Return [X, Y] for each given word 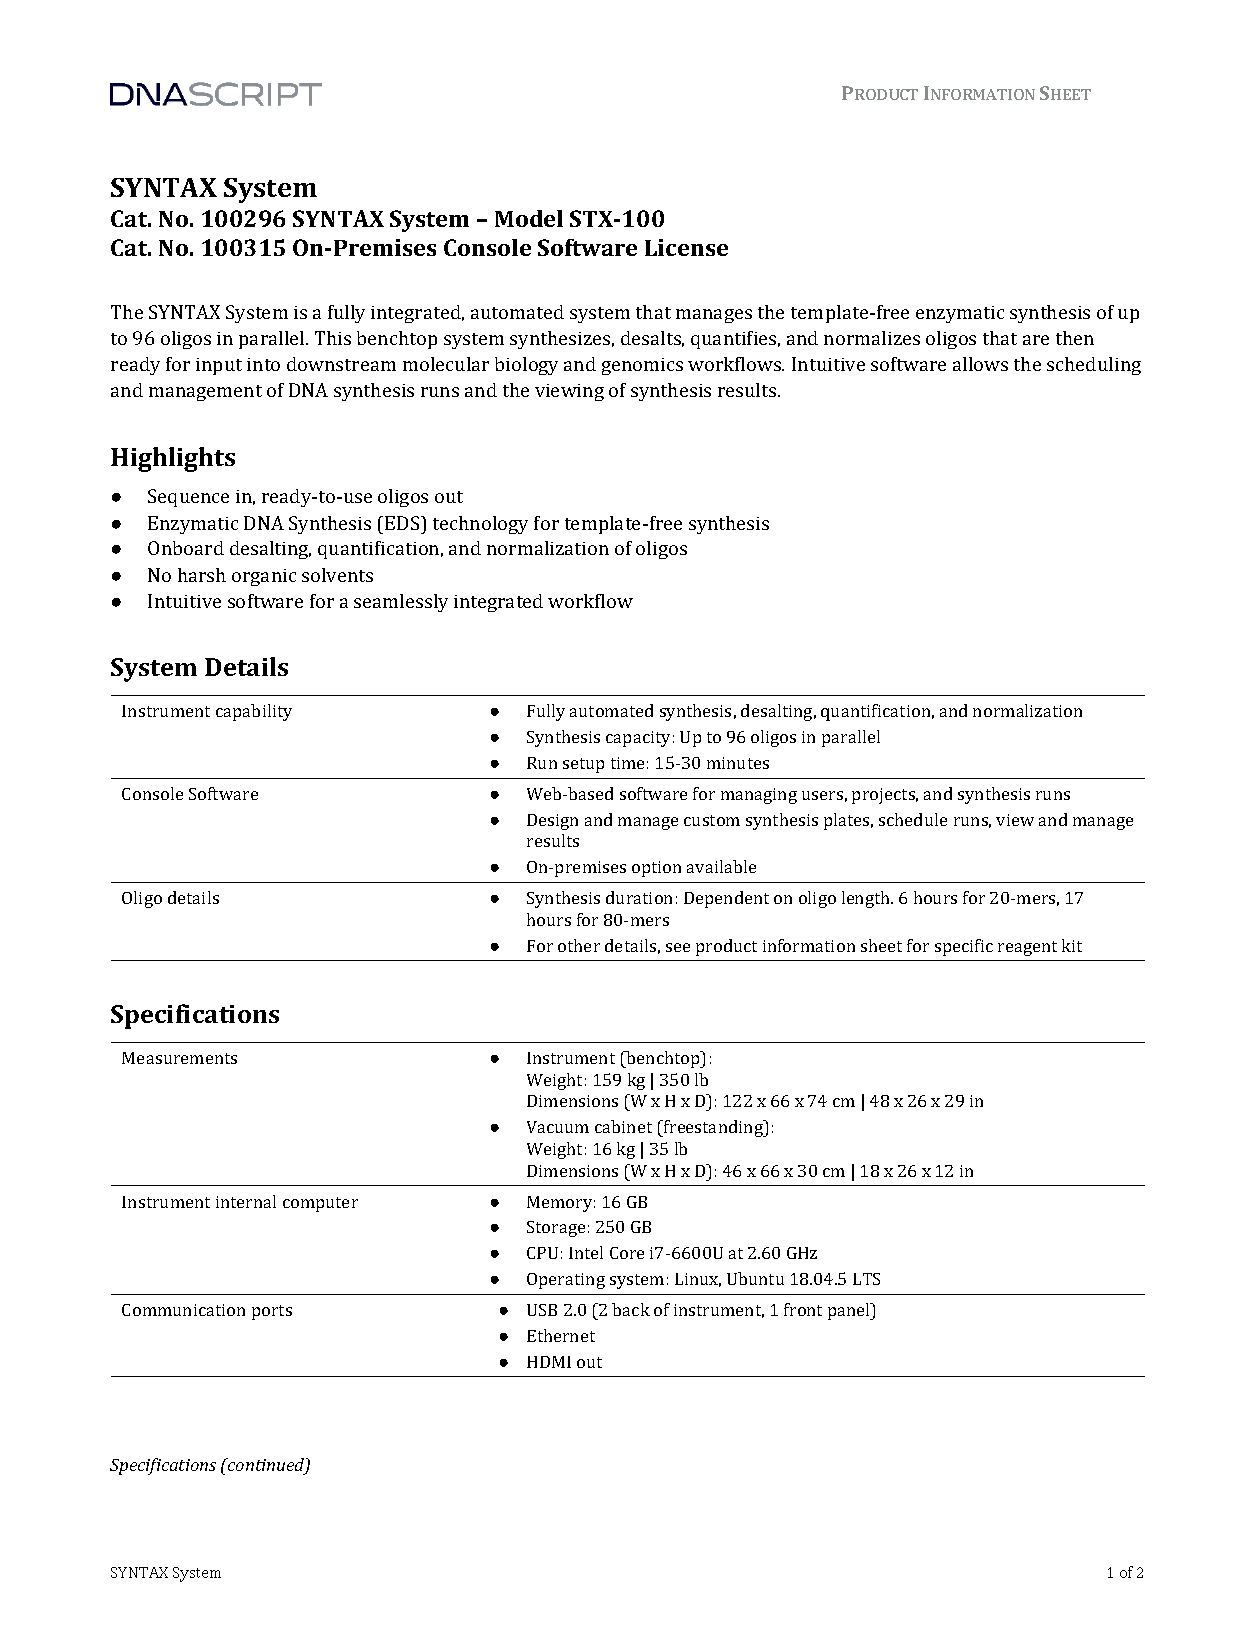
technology [480, 525]
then [1075, 338]
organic [264, 577]
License [686, 247]
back [631, 1309]
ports [272, 1312]
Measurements [179, 1058]
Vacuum [558, 1127]
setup [583, 765]
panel [850, 1311]
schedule [913, 819]
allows [980, 364]
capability [254, 712]
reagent [1027, 948]
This [333, 338]
